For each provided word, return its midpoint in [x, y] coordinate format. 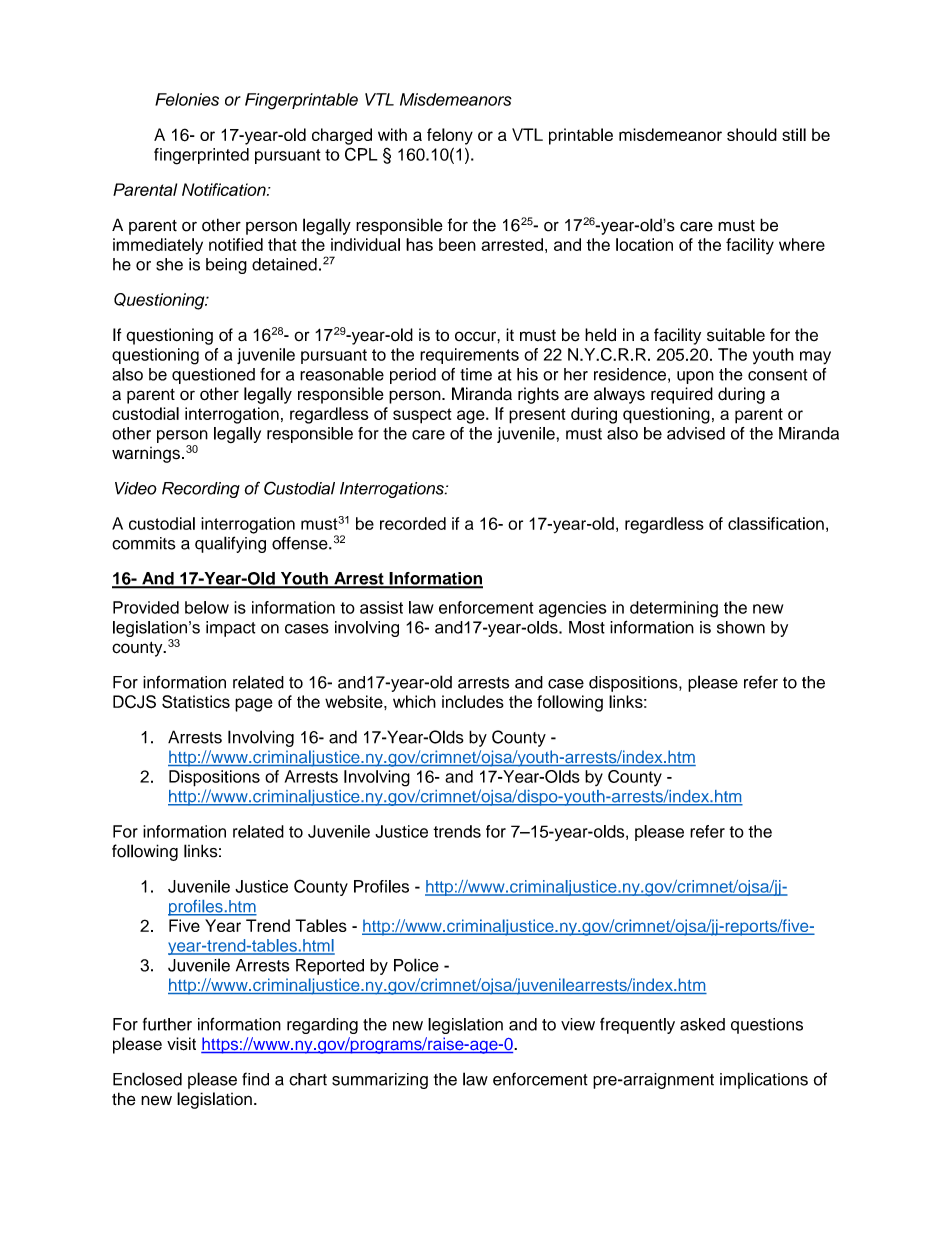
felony [450, 136]
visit [181, 1044]
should [752, 134]
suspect [422, 416]
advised [696, 433]
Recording [201, 490]
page [253, 705]
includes [473, 701]
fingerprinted [201, 156]
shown [741, 627]
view [578, 1024]
